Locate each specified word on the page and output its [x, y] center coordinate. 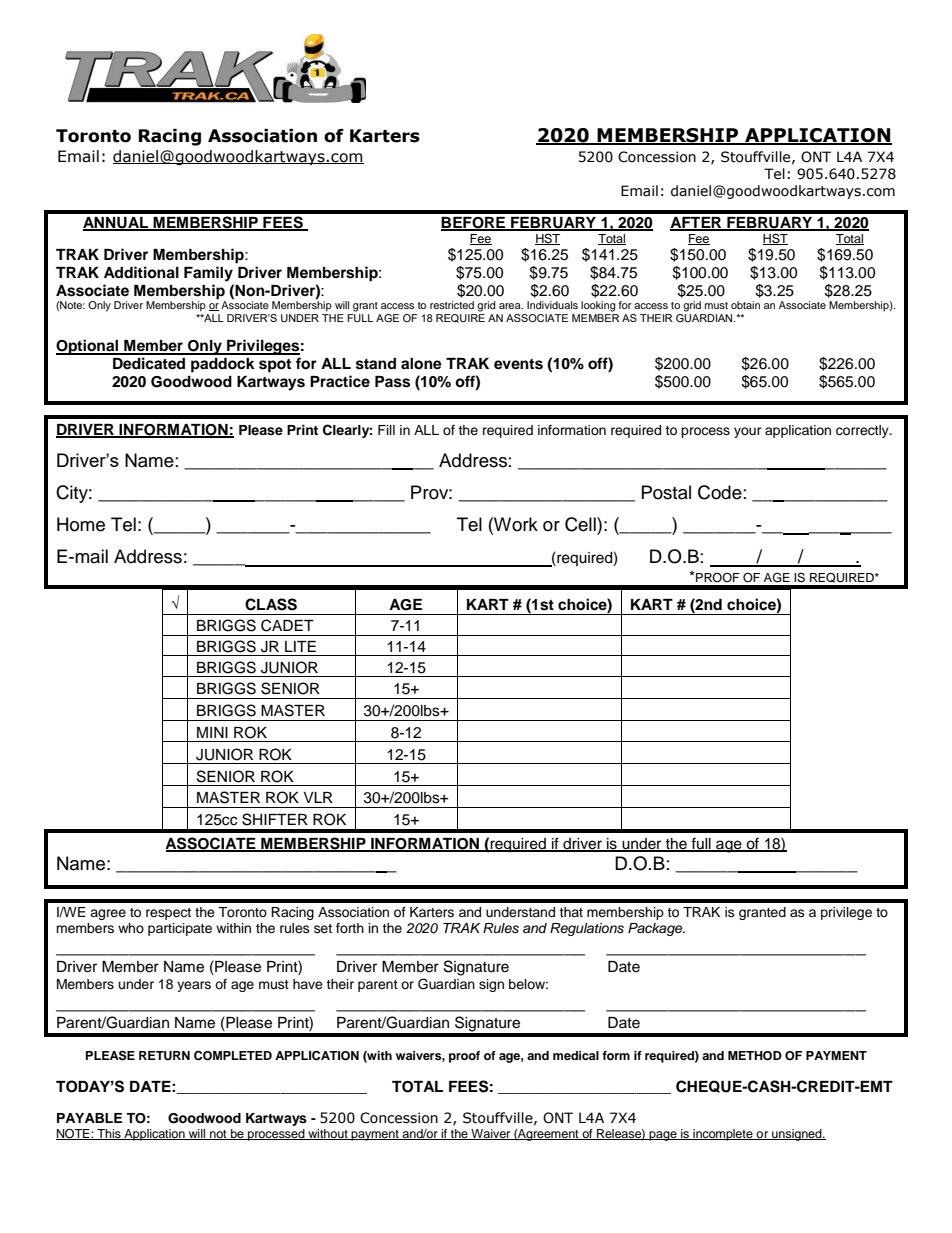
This [109, 1134]
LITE [300, 646]
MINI [212, 732]
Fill [386, 430]
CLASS [271, 604]
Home [81, 524]
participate [180, 929]
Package [656, 929]
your [748, 432]
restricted [452, 305]
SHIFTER [275, 819]
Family [208, 274]
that [571, 912]
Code [720, 492]
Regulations [587, 929]
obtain [745, 305]
